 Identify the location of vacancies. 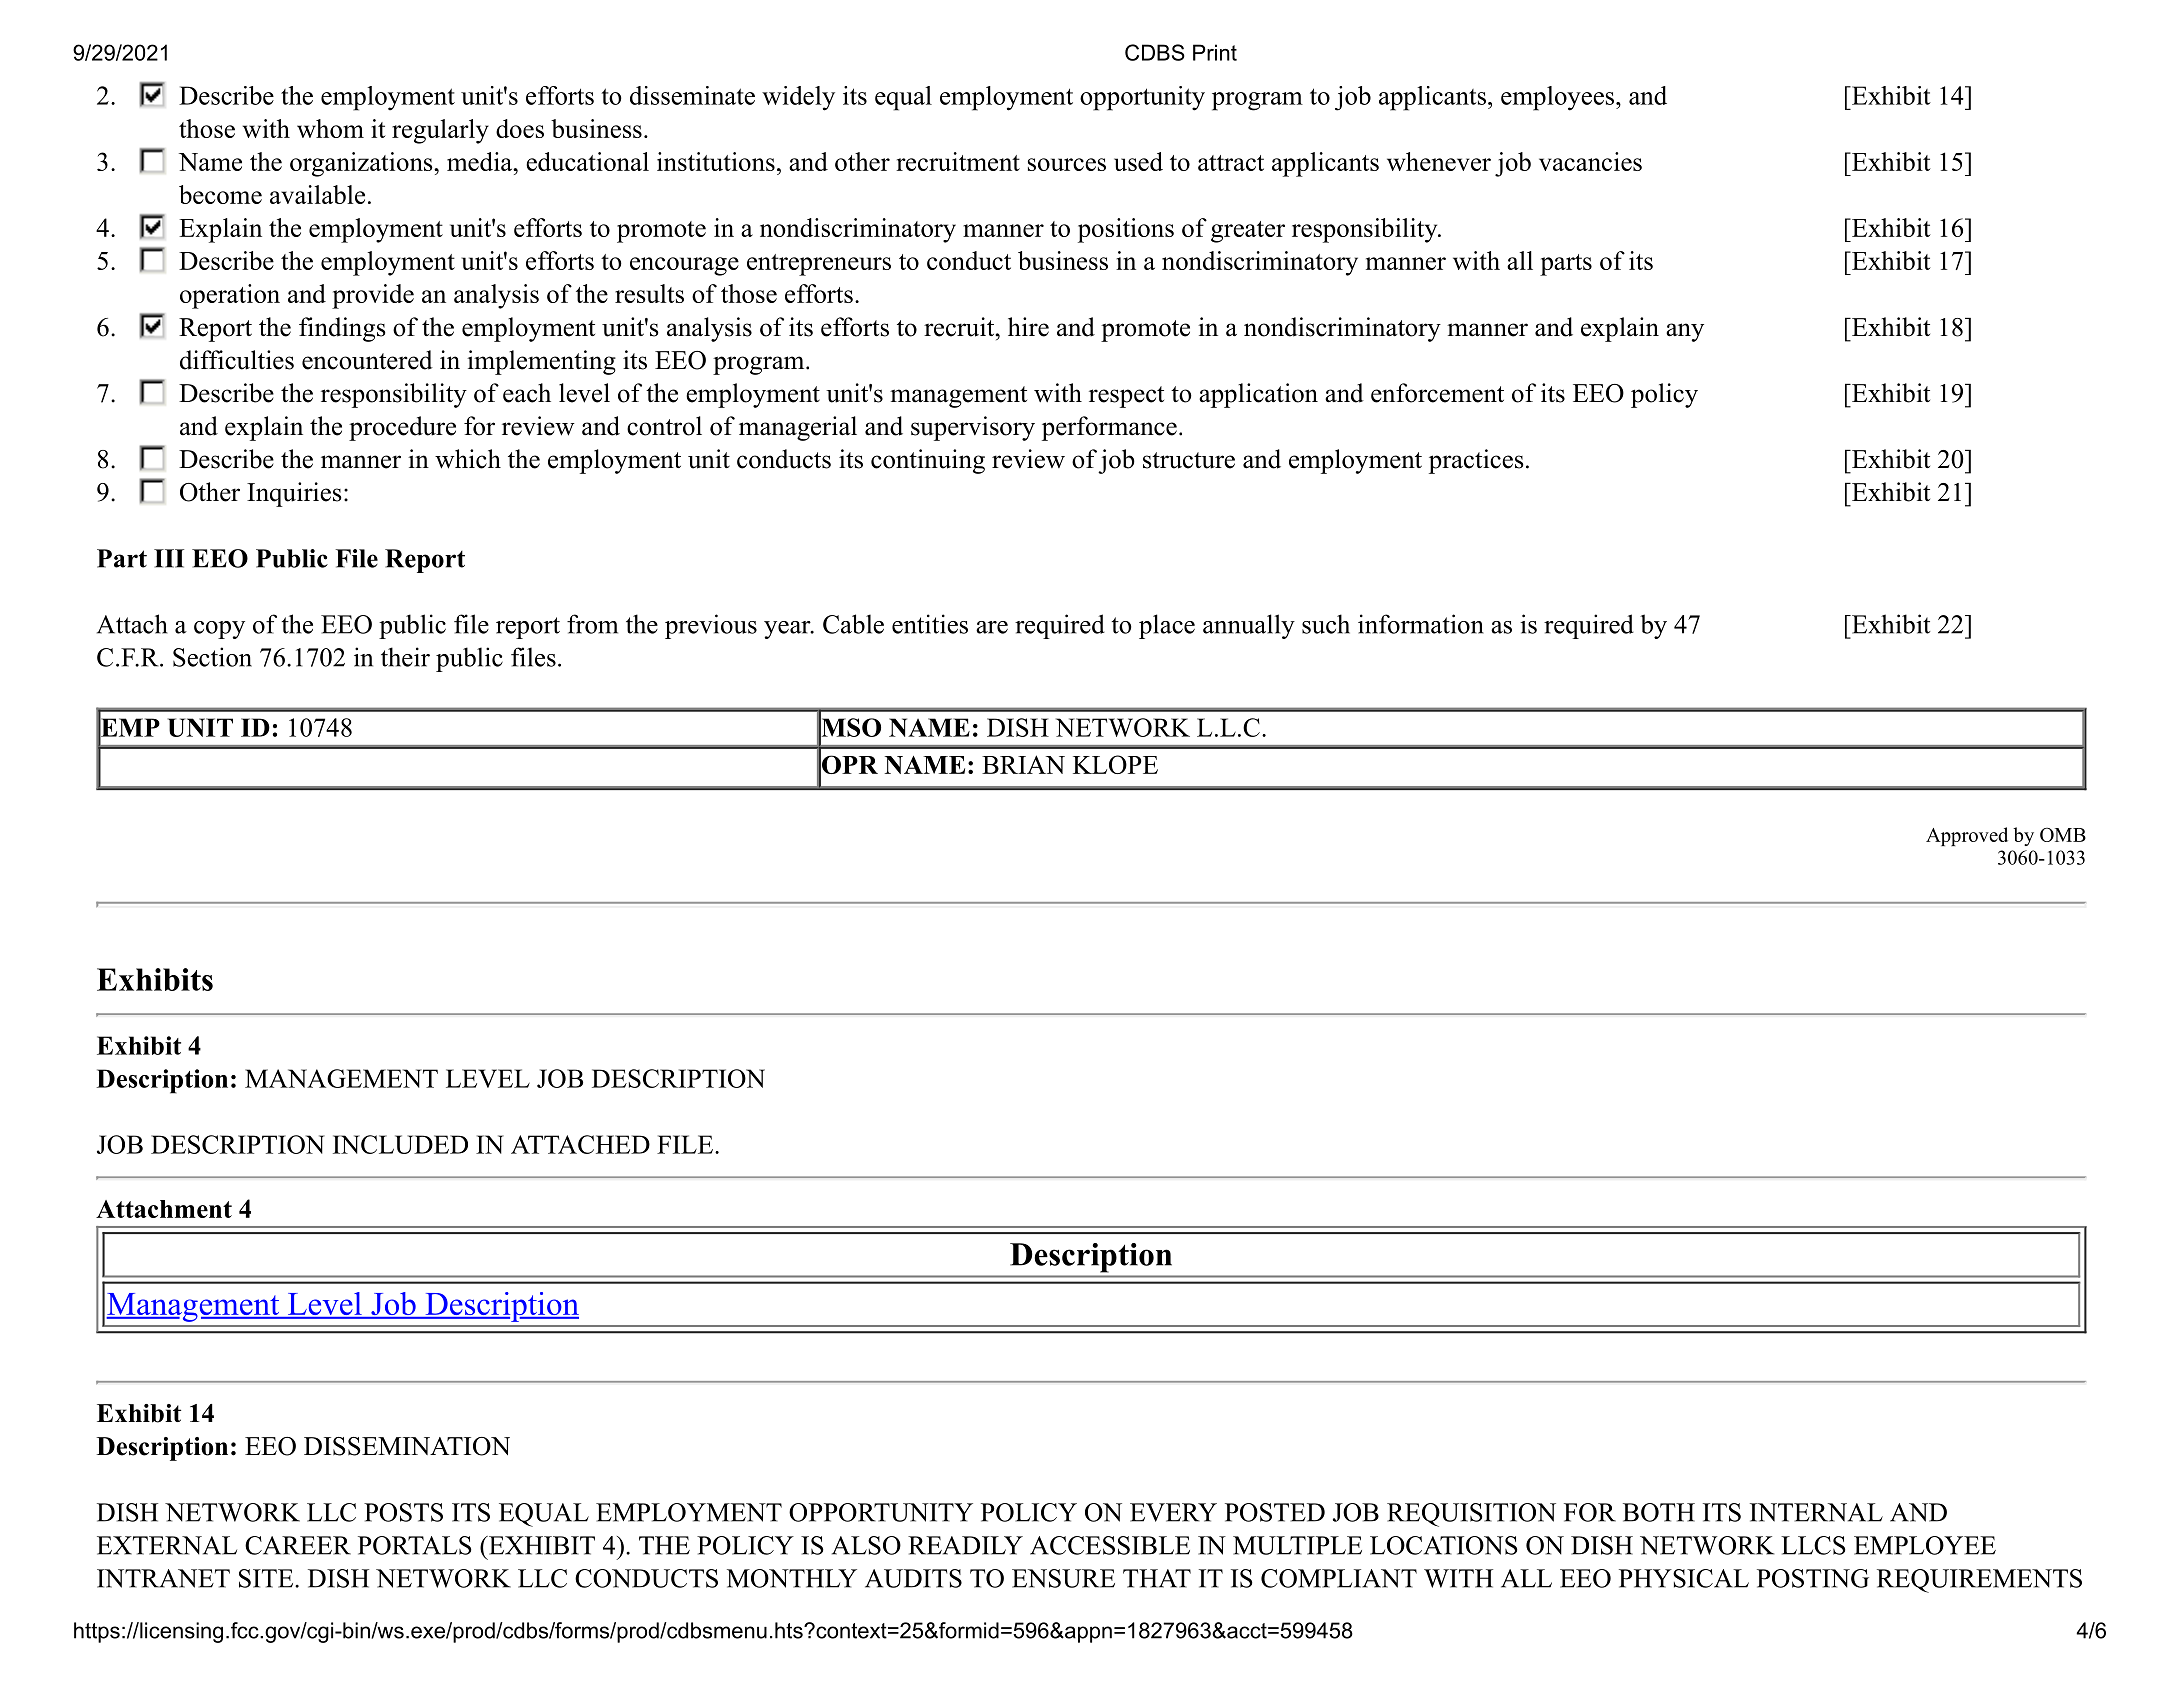
(1590, 161).
